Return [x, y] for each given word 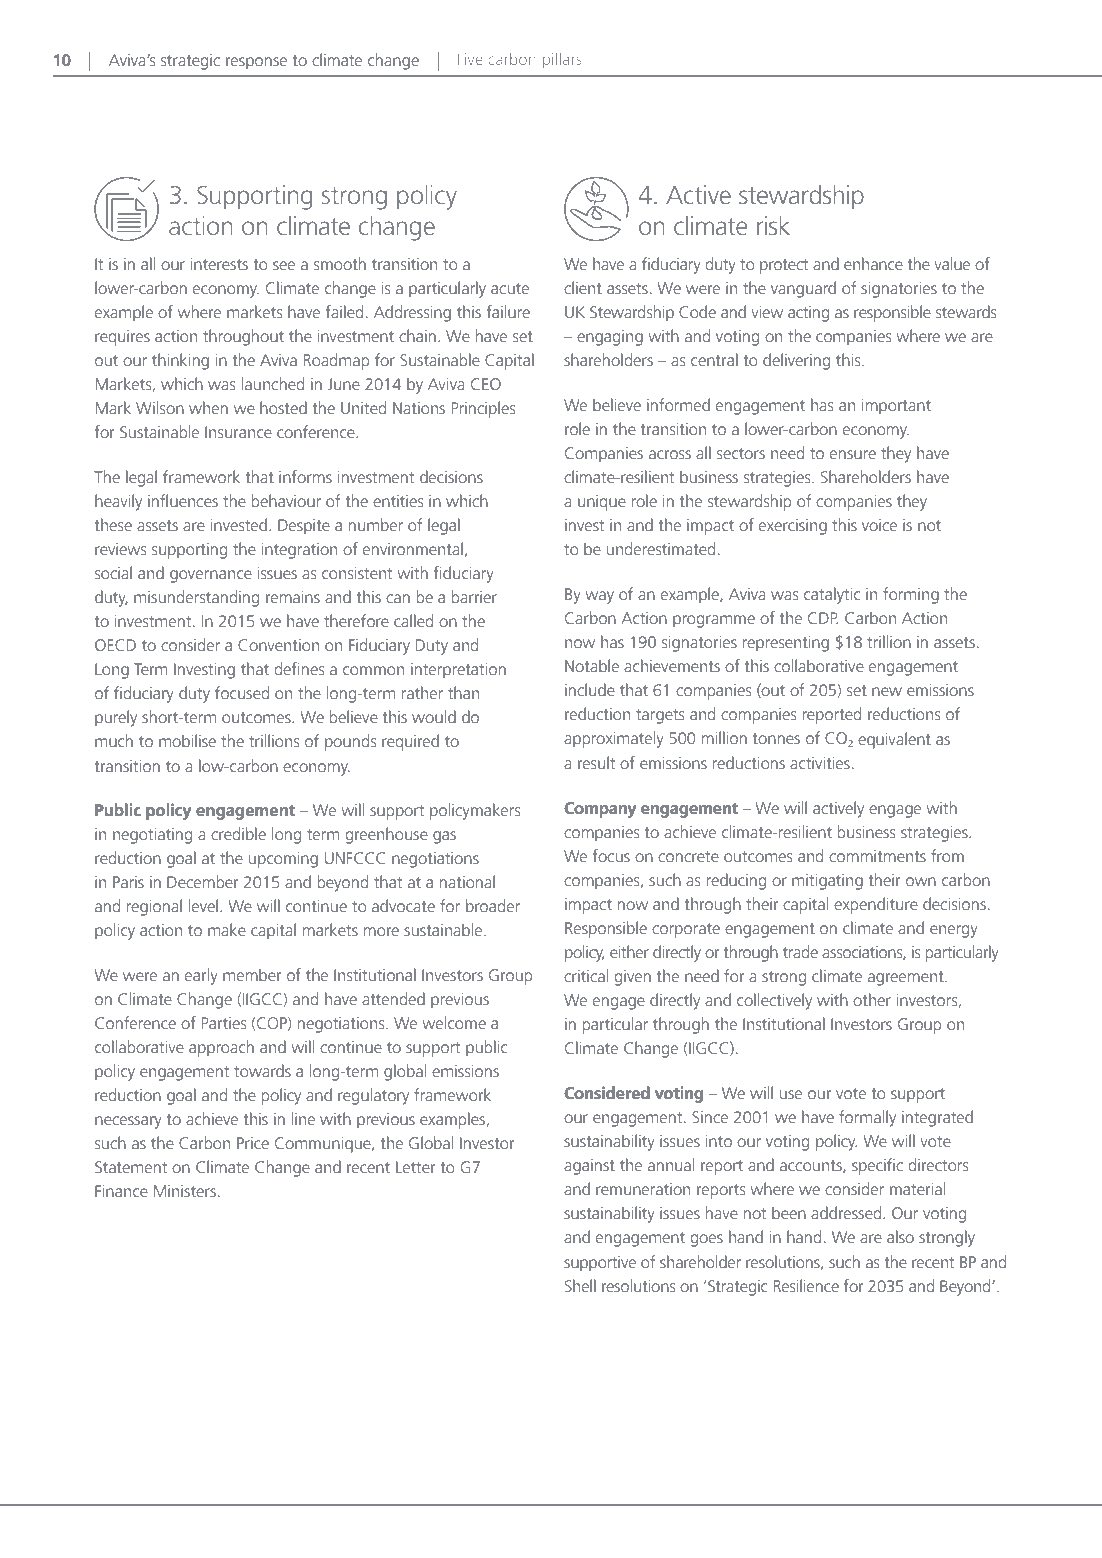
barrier [474, 596]
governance [211, 576]
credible [238, 833]
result [596, 762]
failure [508, 311]
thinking [180, 361]
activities [820, 763]
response [256, 63]
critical [586, 975]
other [872, 999]
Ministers [186, 1191]
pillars [562, 60]
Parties [224, 1023]
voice [879, 525]
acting [808, 314]
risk [773, 225]
